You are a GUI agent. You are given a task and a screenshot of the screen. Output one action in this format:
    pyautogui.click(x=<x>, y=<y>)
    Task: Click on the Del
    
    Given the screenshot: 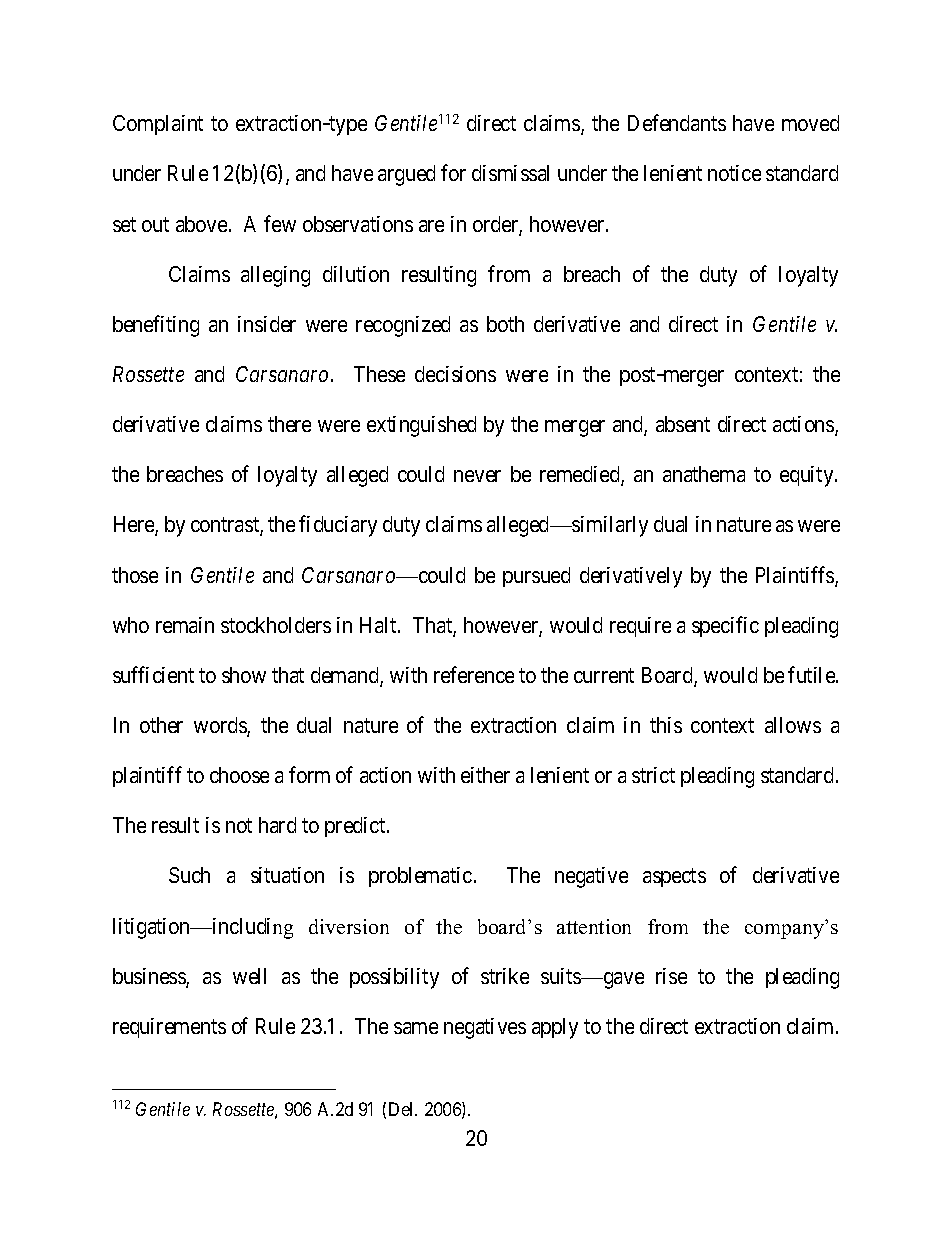 What is the action you would take?
    pyautogui.click(x=403, y=1109)
